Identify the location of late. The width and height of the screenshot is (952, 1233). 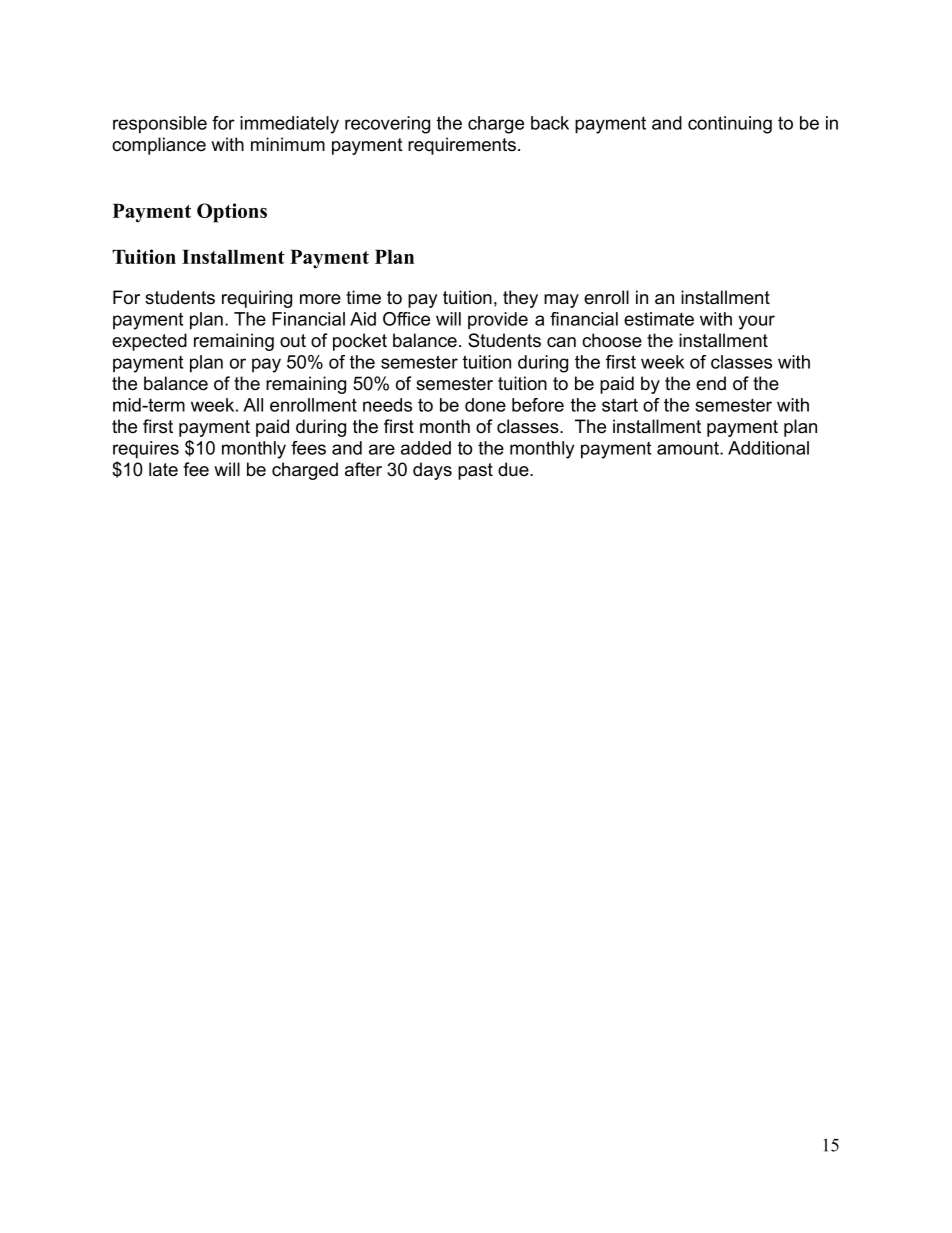
(163, 469).
